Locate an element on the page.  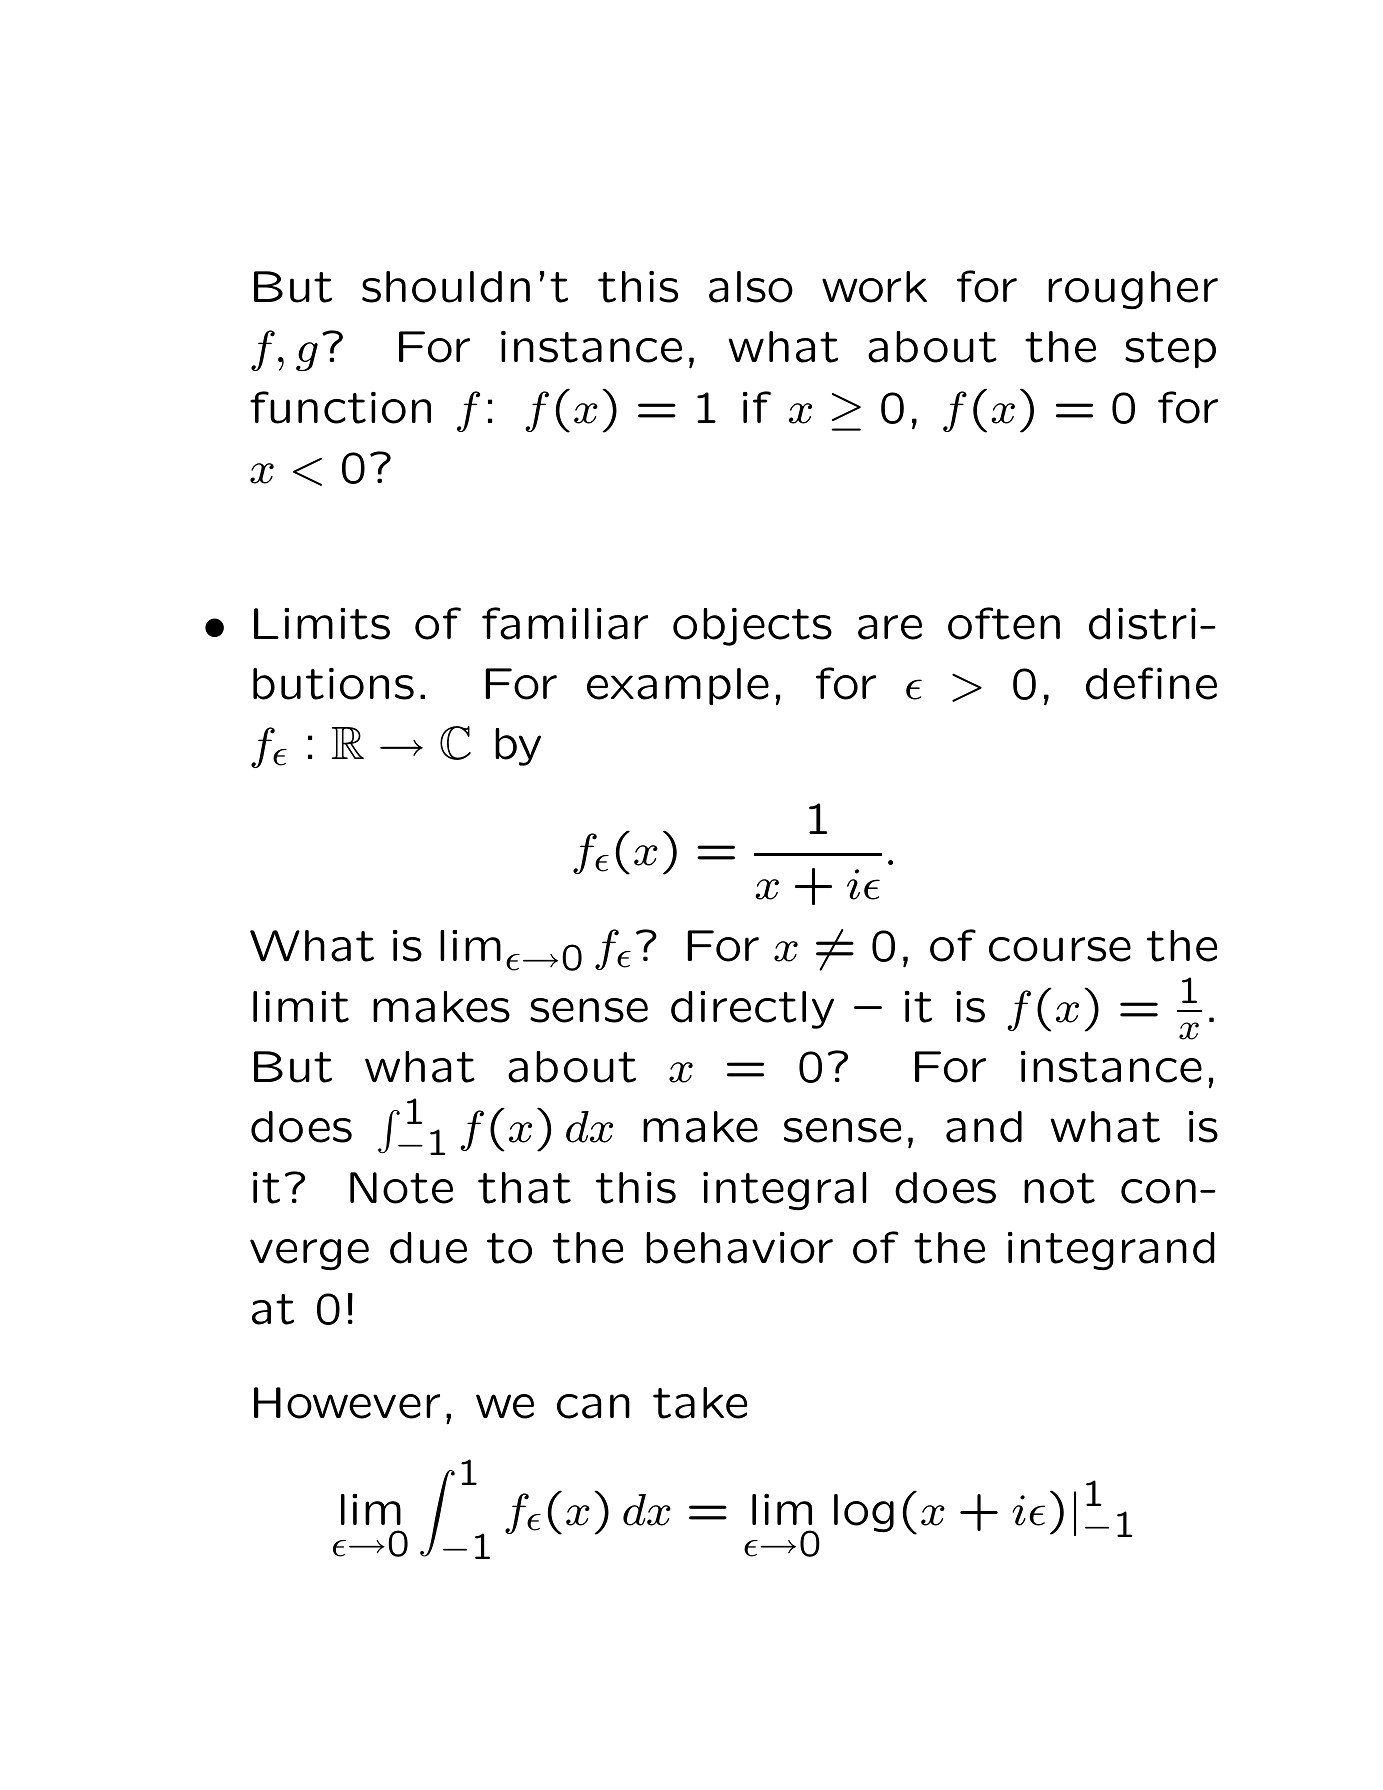
rougher is located at coordinates (1133, 290).
